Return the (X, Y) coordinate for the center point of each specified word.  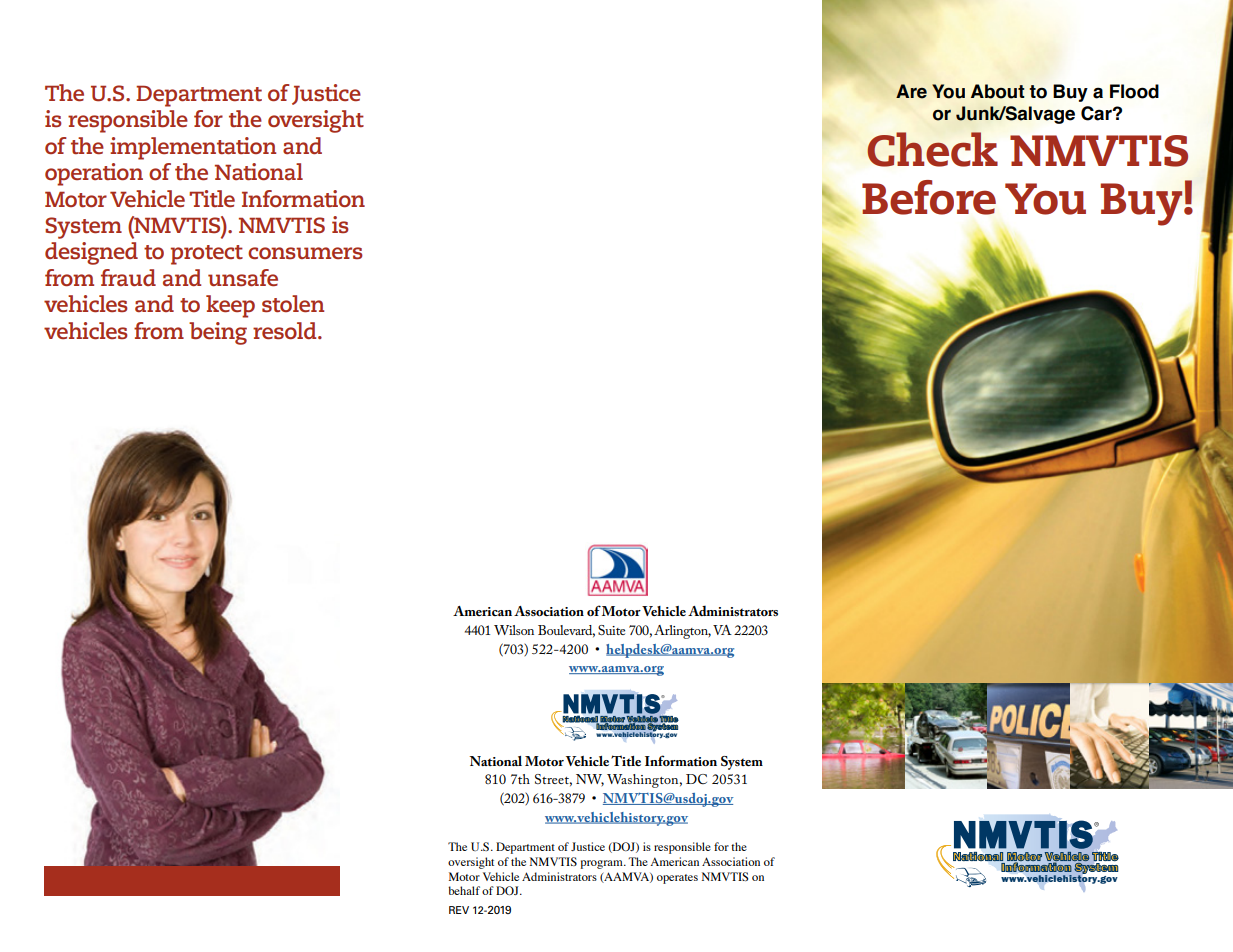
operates (677, 879)
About (997, 91)
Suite (611, 630)
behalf (464, 890)
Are (911, 91)
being (218, 333)
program (603, 864)
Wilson (514, 630)
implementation (193, 148)
